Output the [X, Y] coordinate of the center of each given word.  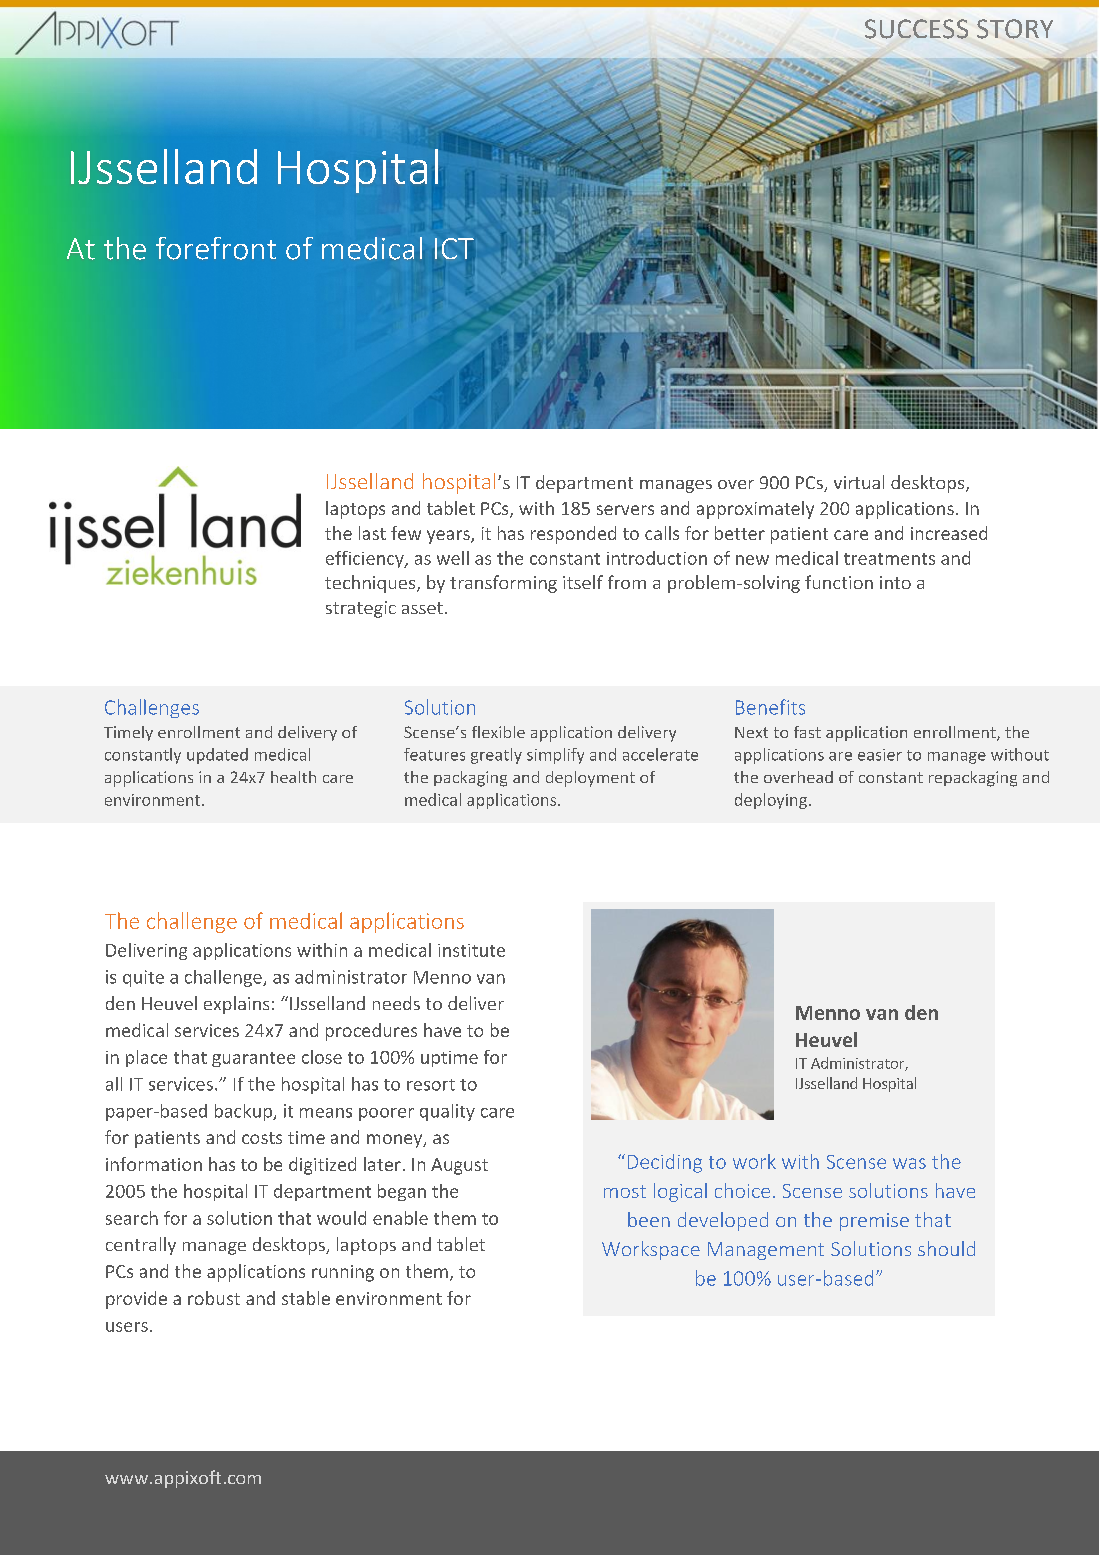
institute [471, 950]
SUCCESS [916, 29]
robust [214, 1298]
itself [583, 582]
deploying [771, 801]
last [372, 533]
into [895, 582]
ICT [454, 248]
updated [217, 756]
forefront [216, 248]
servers [625, 510]
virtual [859, 482]
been [649, 1219]
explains [236, 1005]
